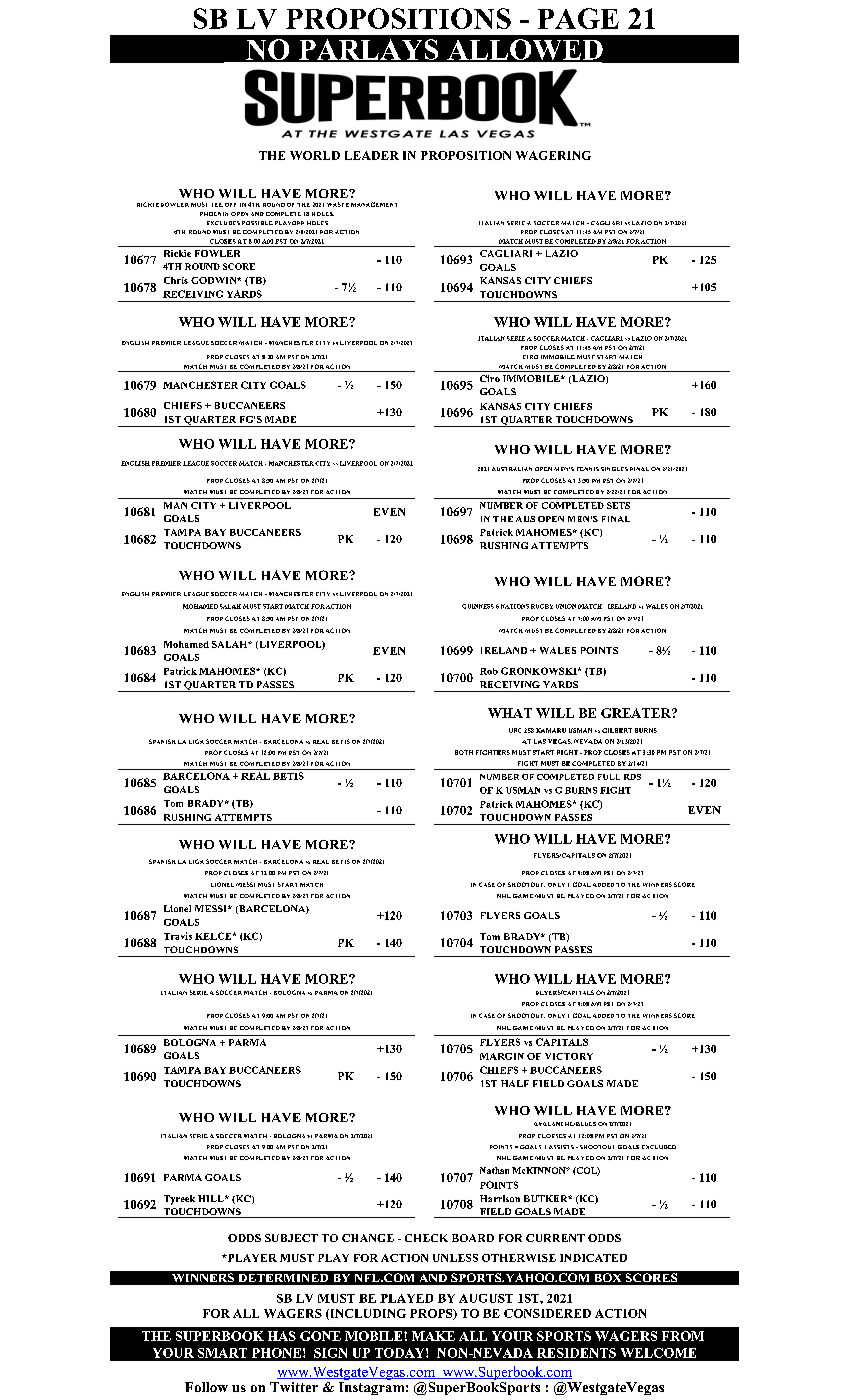  What do you see at coordinates (315, 155) in the image?
I see `WORLD` at bounding box center [315, 155].
